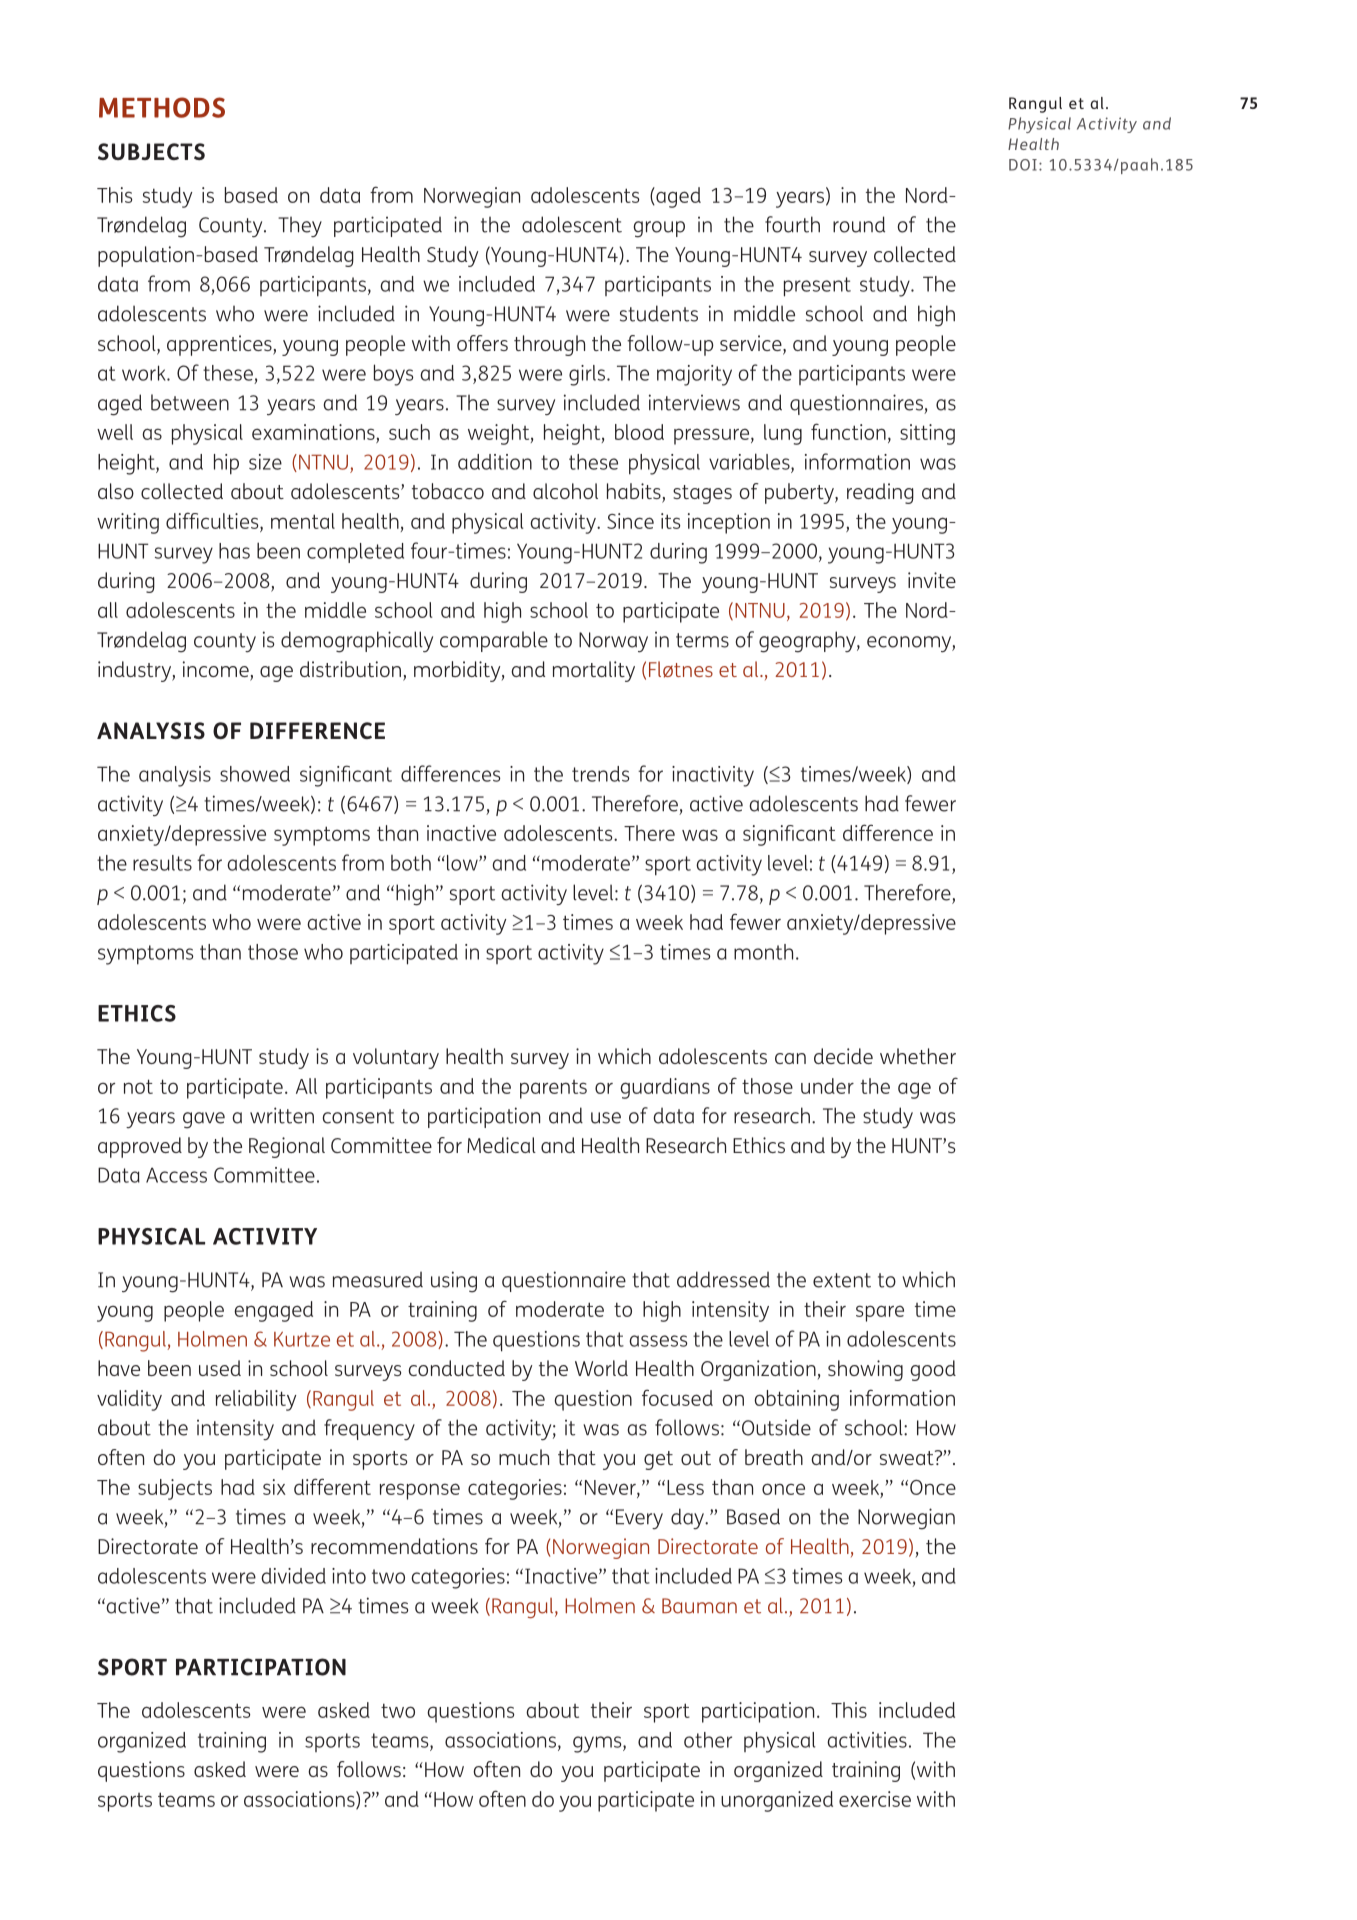 The height and width of the screenshot is (1920, 1357). I want to click on METHODS, so click(162, 107).
